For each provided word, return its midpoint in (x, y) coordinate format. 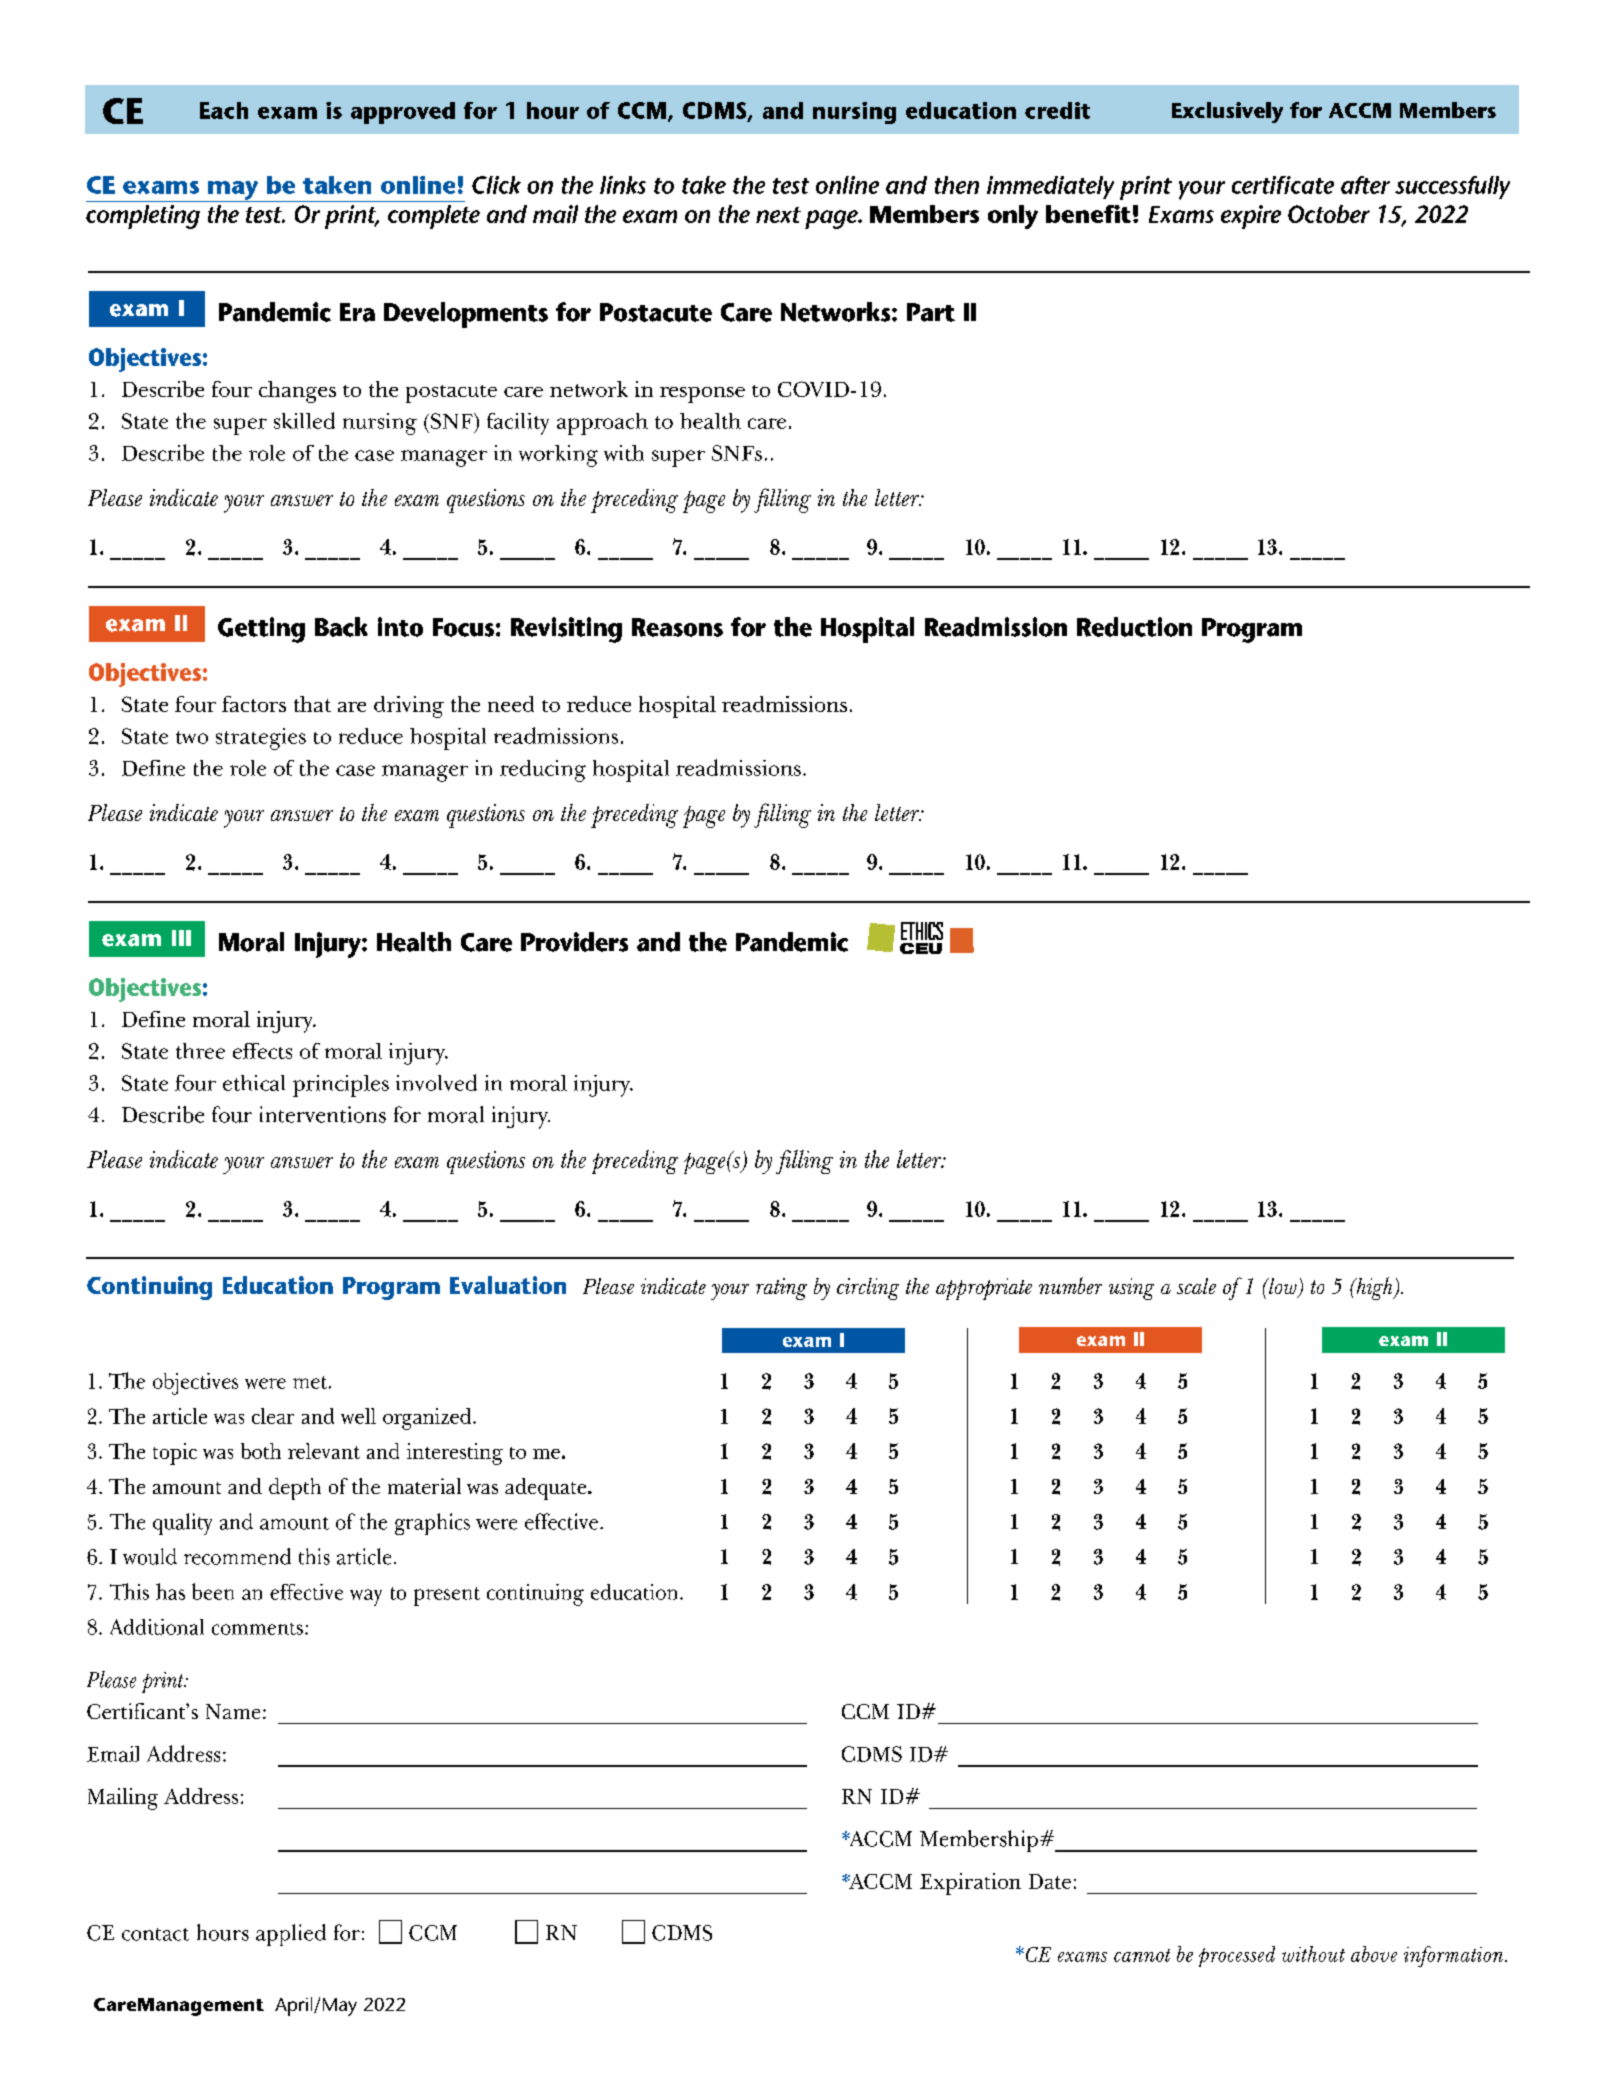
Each (224, 110)
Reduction (1134, 627)
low (1283, 1287)
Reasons (677, 627)
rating (781, 1289)
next (778, 215)
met (310, 1382)
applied (291, 1935)
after (1365, 185)
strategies (261, 739)
